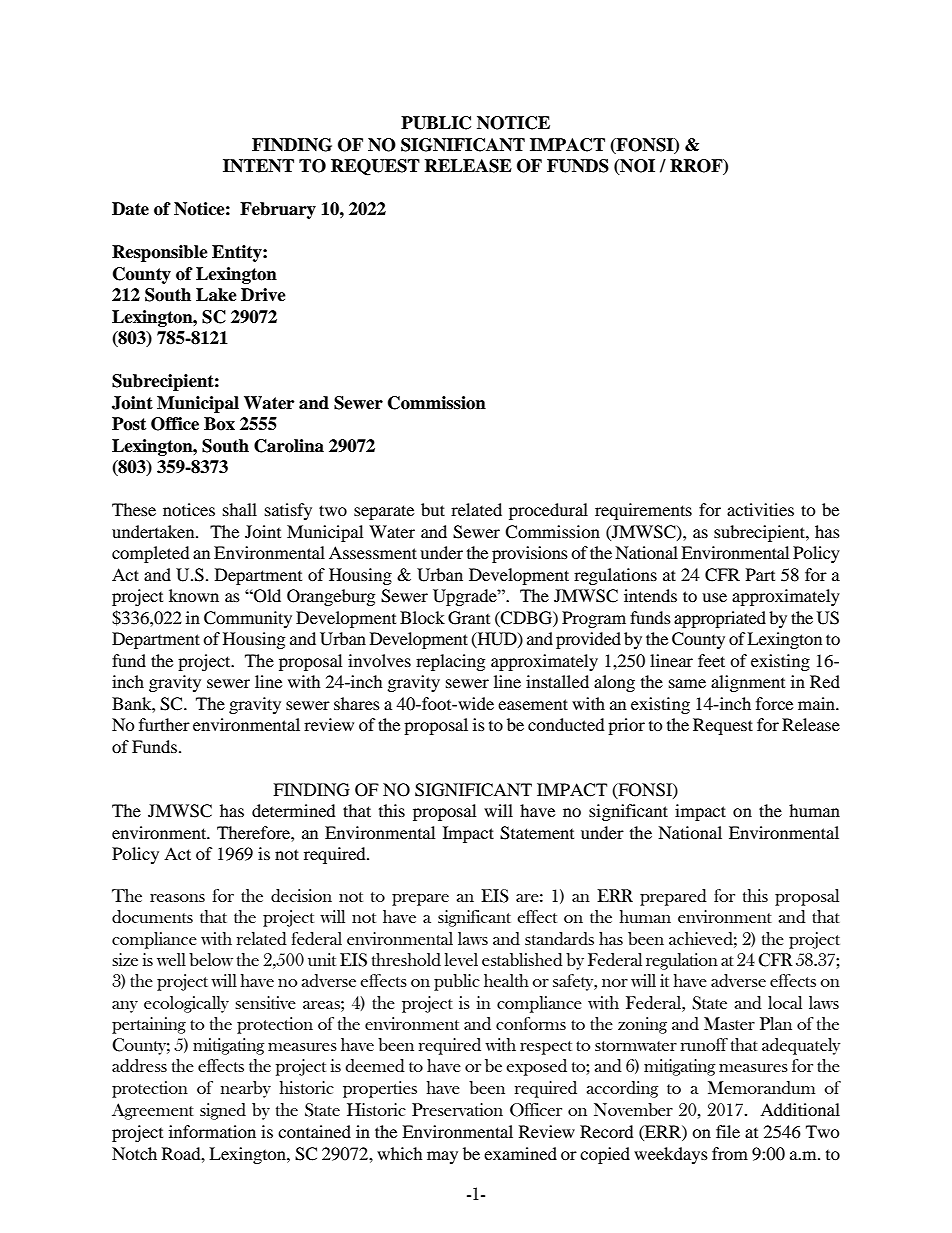 The image size is (952, 1233). I want to click on replacing, so click(450, 662).
